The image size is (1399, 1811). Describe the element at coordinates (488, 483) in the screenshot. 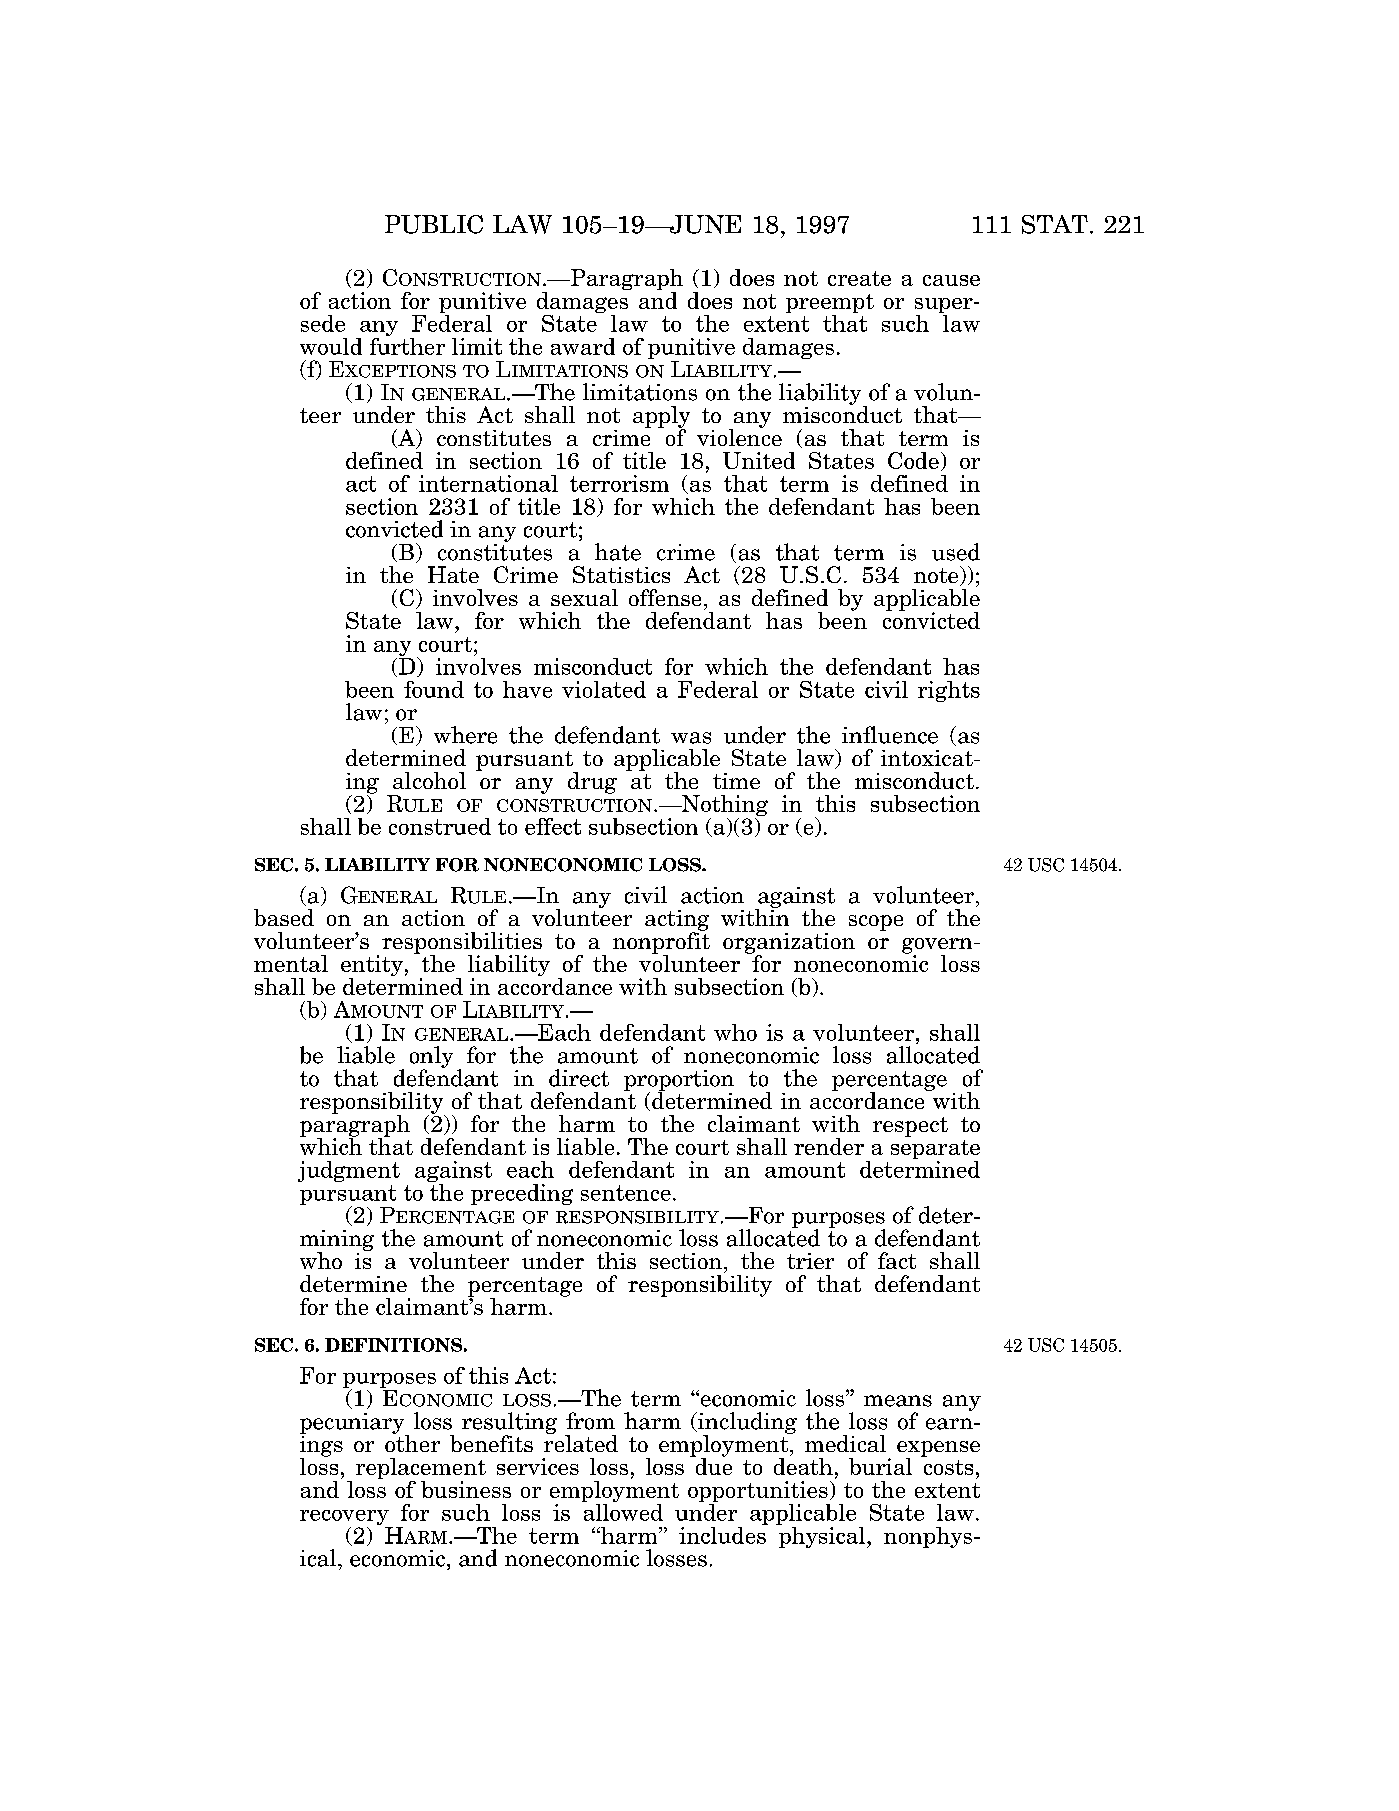

I see `international` at that location.
